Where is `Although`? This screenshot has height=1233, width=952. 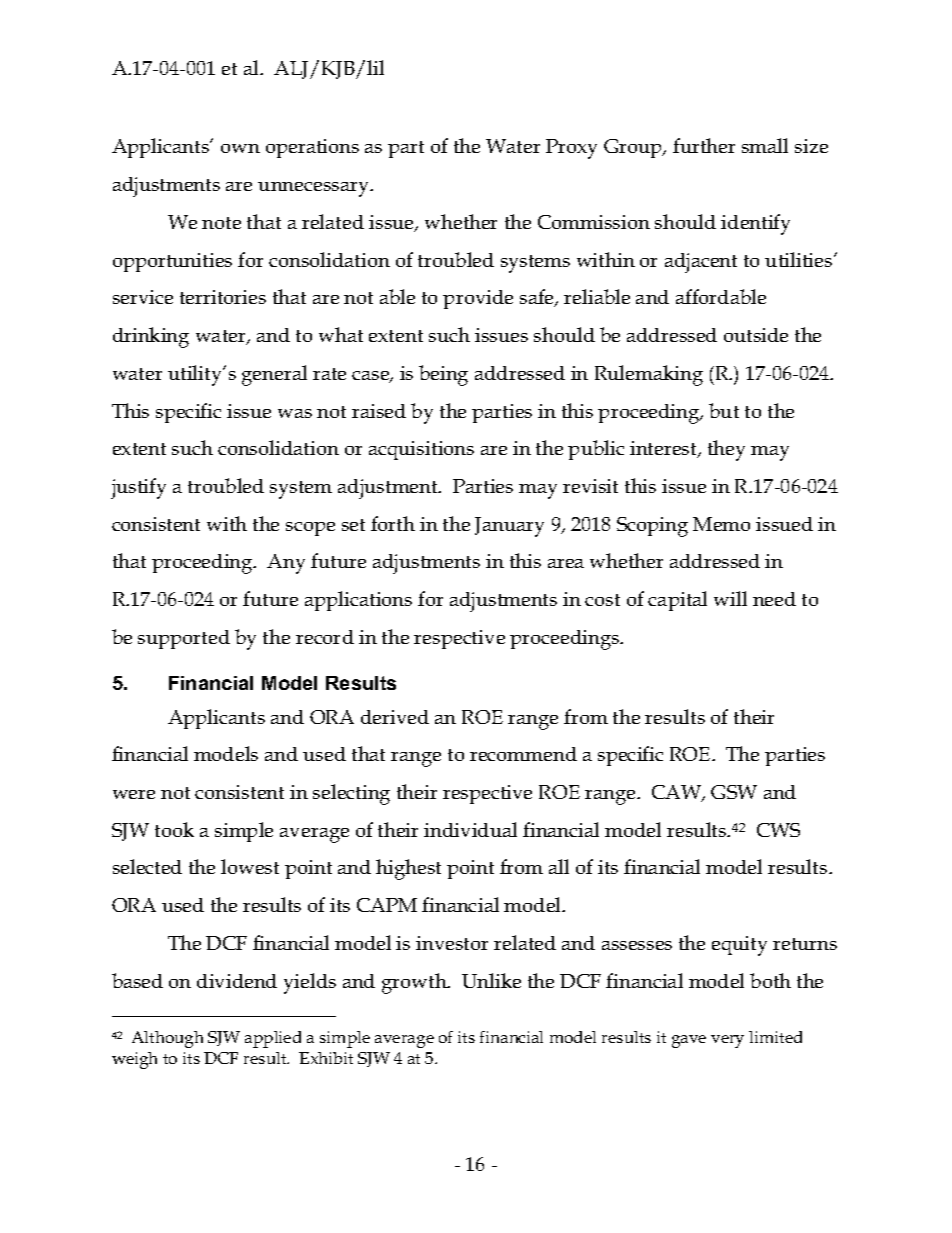 Although is located at coordinates (167, 1039).
